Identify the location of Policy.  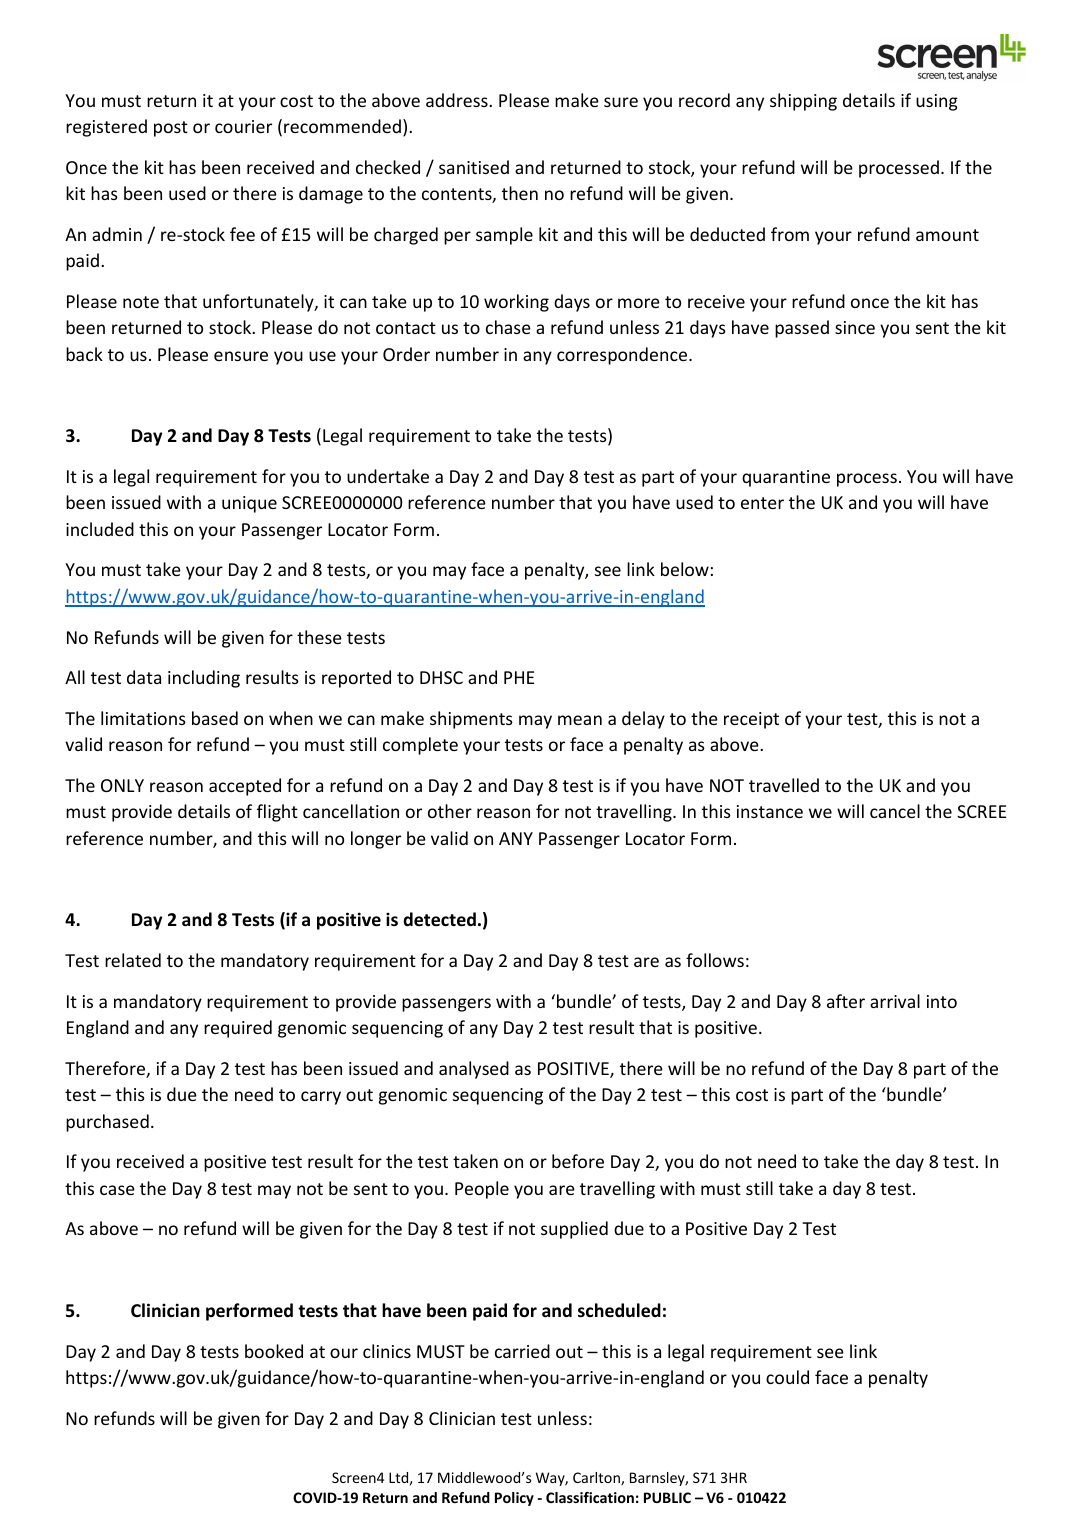
(514, 1499).
